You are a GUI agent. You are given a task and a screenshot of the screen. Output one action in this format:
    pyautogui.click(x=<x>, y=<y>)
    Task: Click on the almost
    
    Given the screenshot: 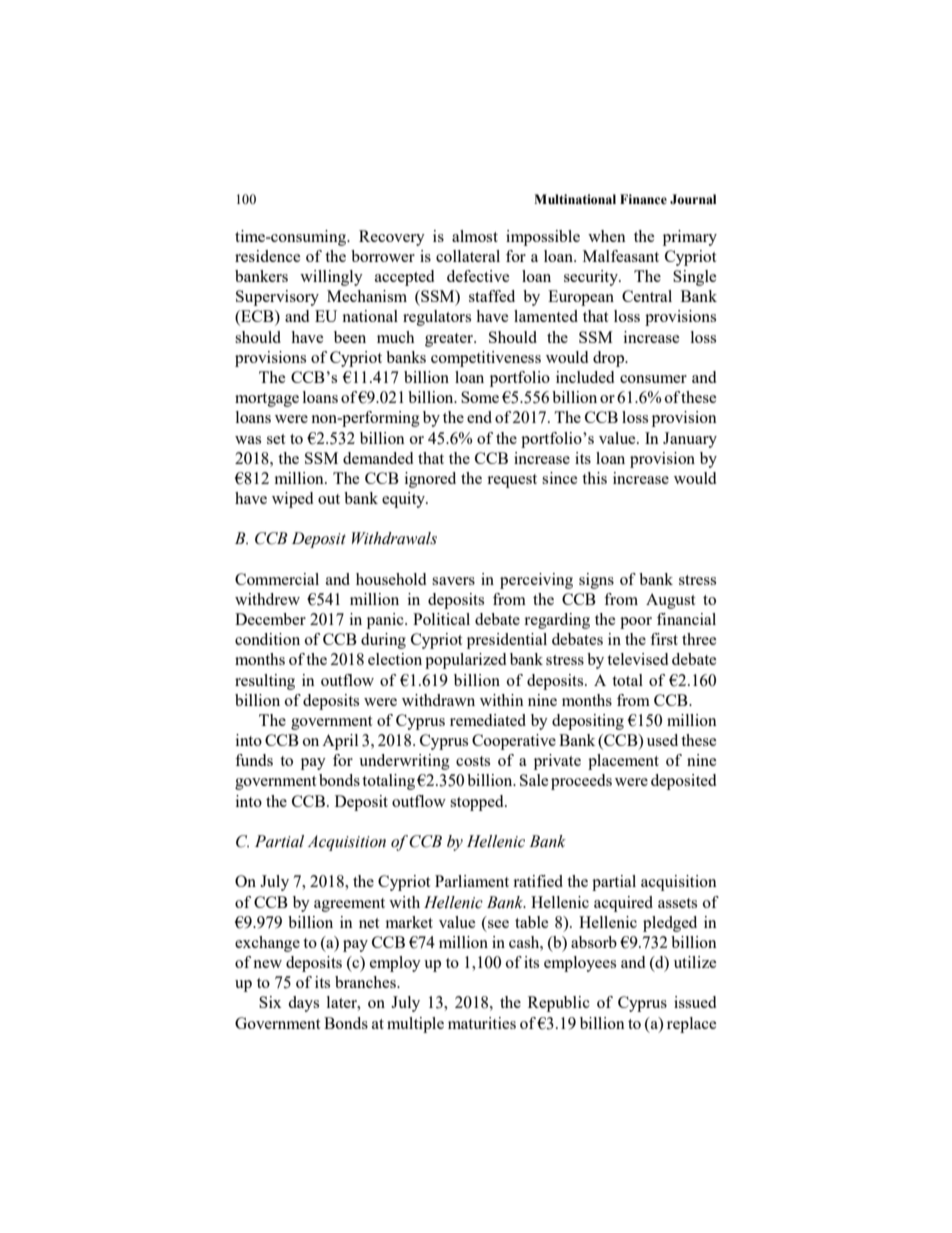 What is the action you would take?
    pyautogui.click(x=475, y=236)
